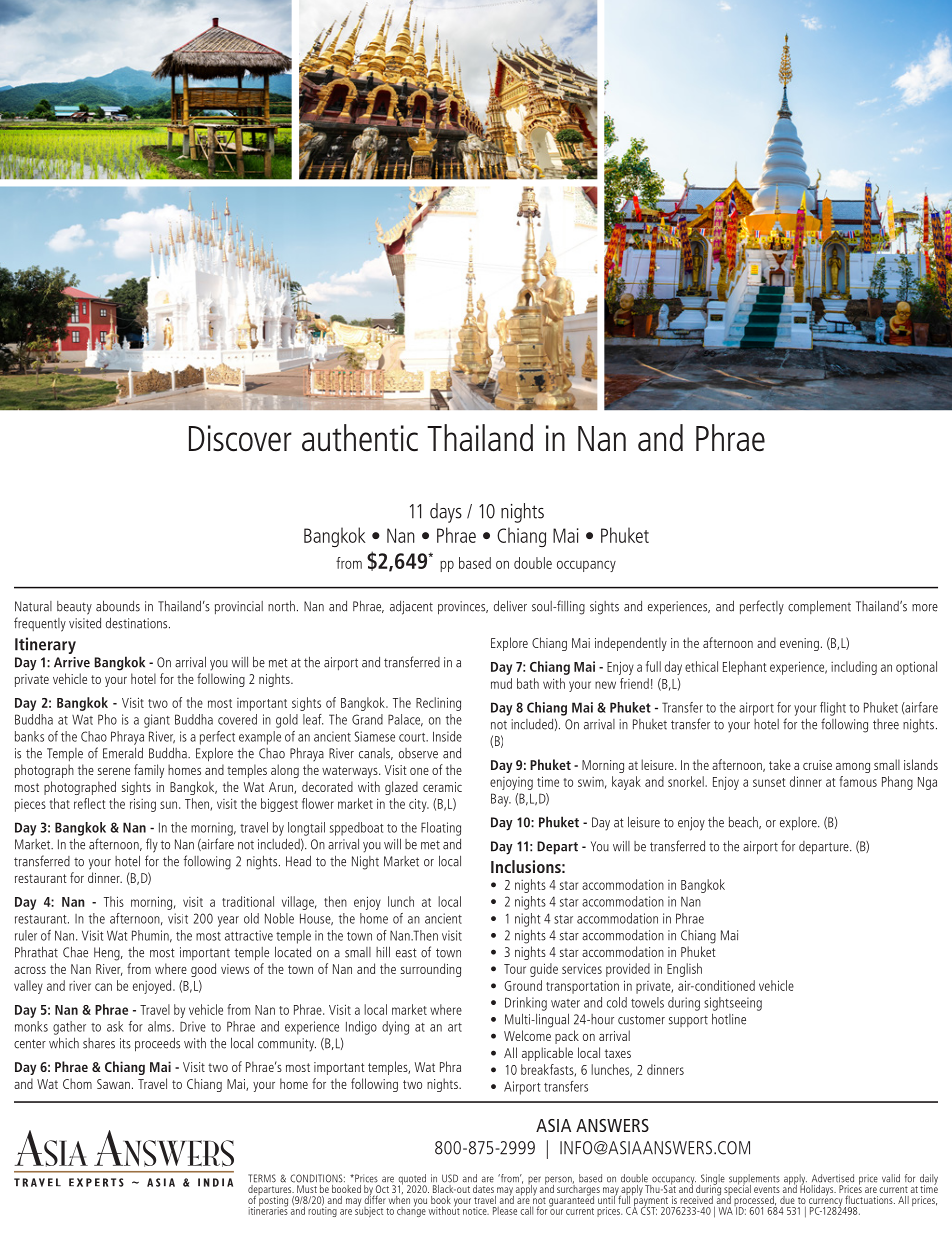 The height and width of the page is (1233, 952). What do you see at coordinates (441, 829) in the page?
I see `Floating` at bounding box center [441, 829].
